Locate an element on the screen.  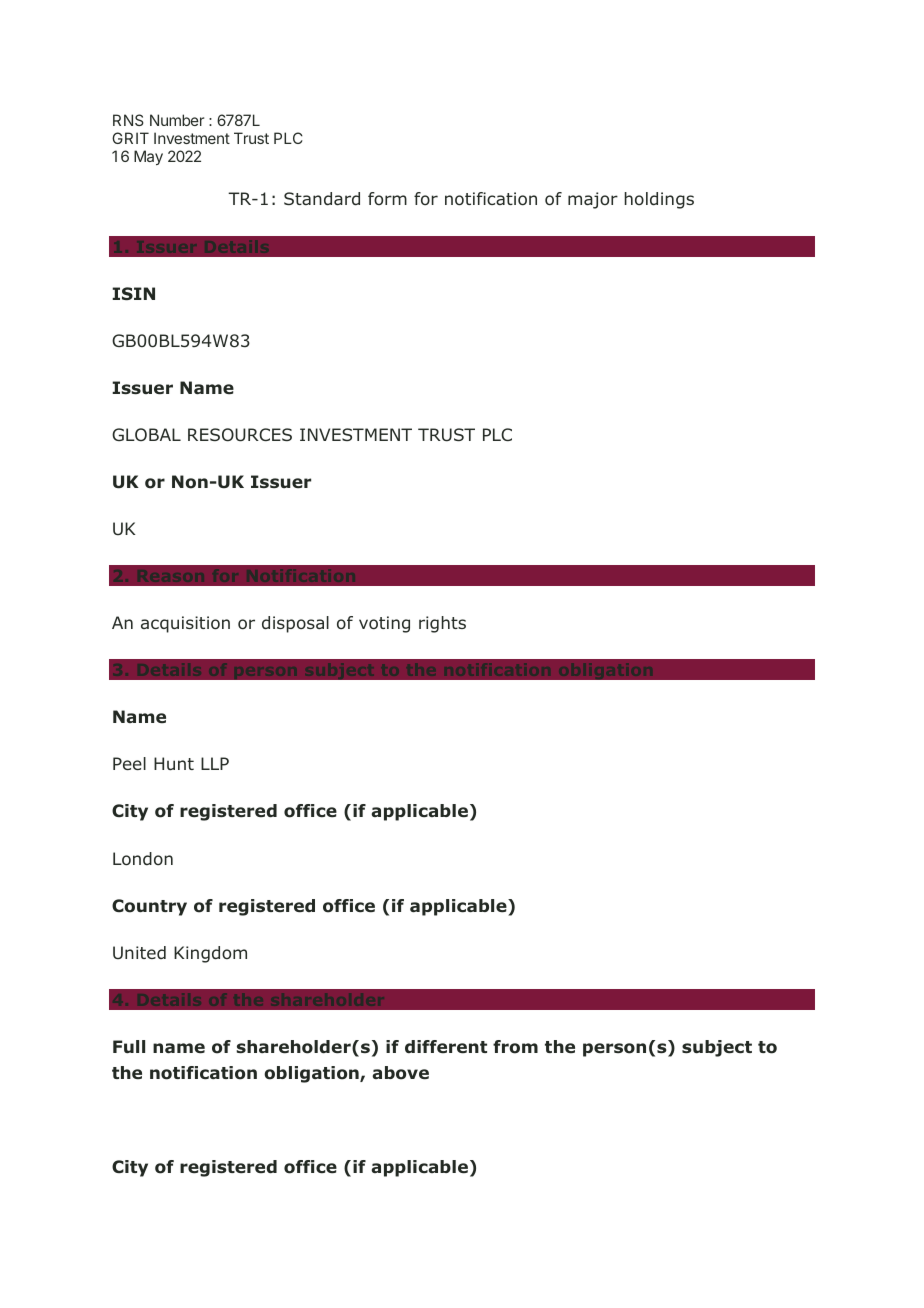
rights is located at coordinates (442, 624).
